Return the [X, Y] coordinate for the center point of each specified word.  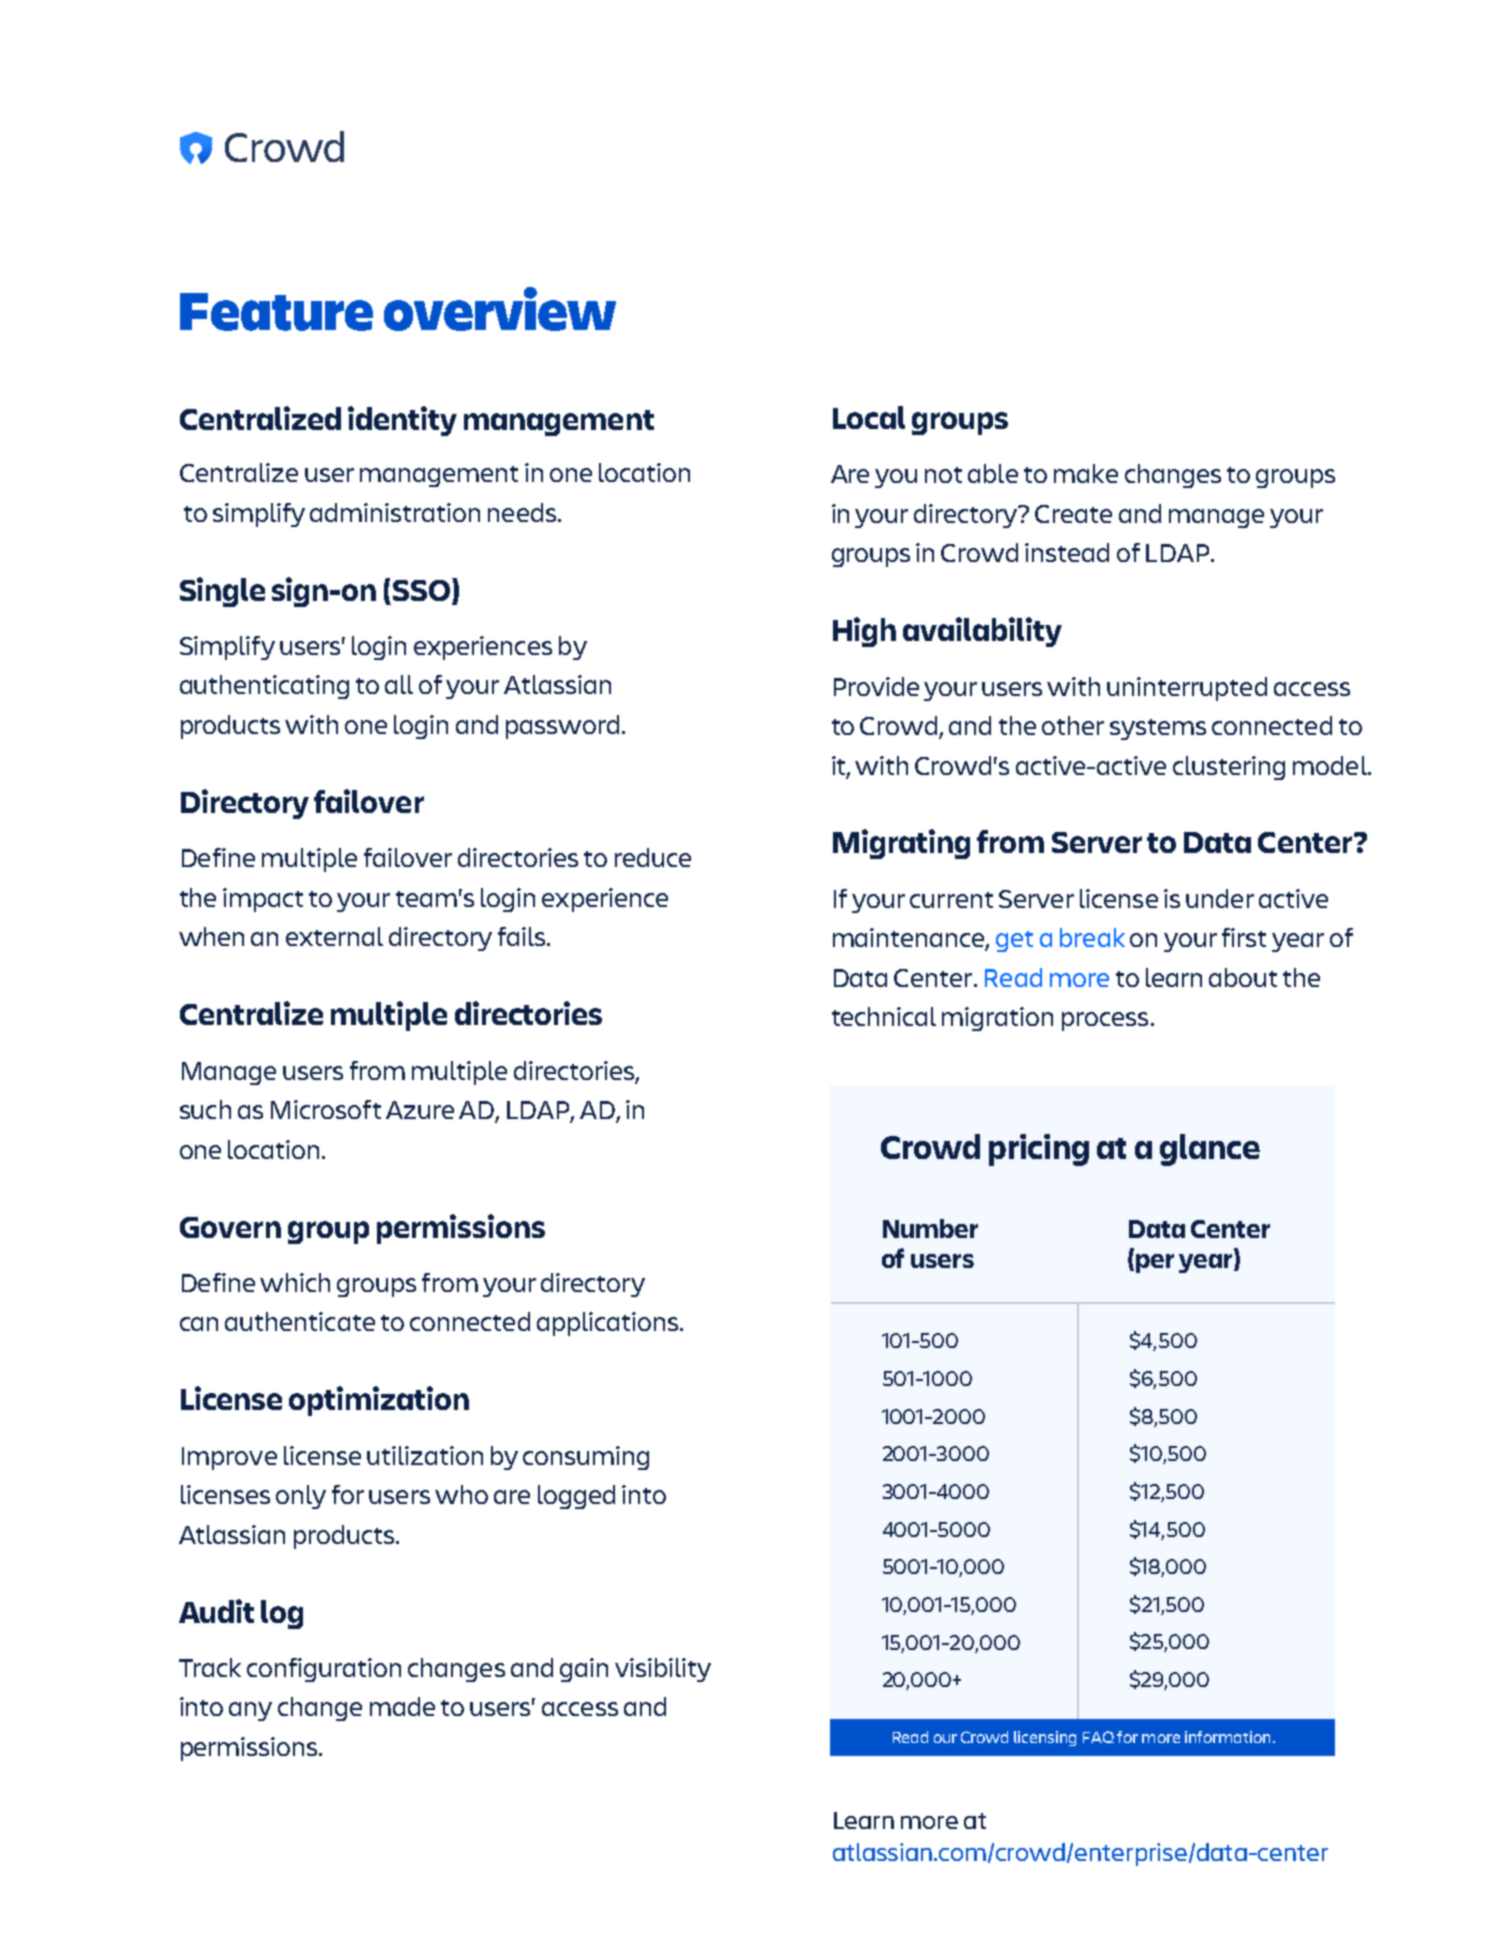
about [1243, 977]
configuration [324, 1670]
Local [869, 417]
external [334, 936]
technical [884, 1016]
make [1086, 473]
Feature [276, 312]
